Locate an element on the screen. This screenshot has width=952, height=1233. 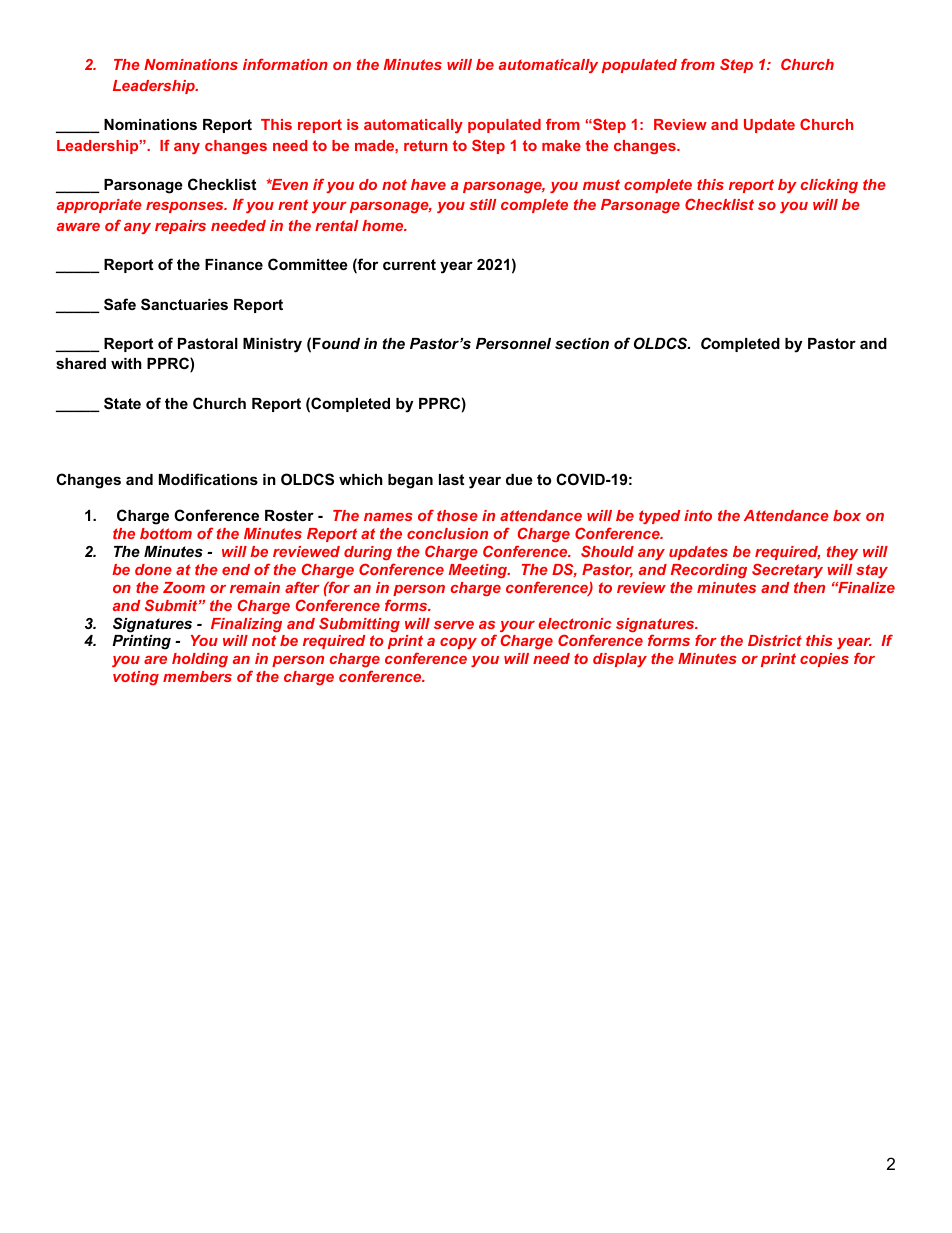
information is located at coordinates (285, 64).
